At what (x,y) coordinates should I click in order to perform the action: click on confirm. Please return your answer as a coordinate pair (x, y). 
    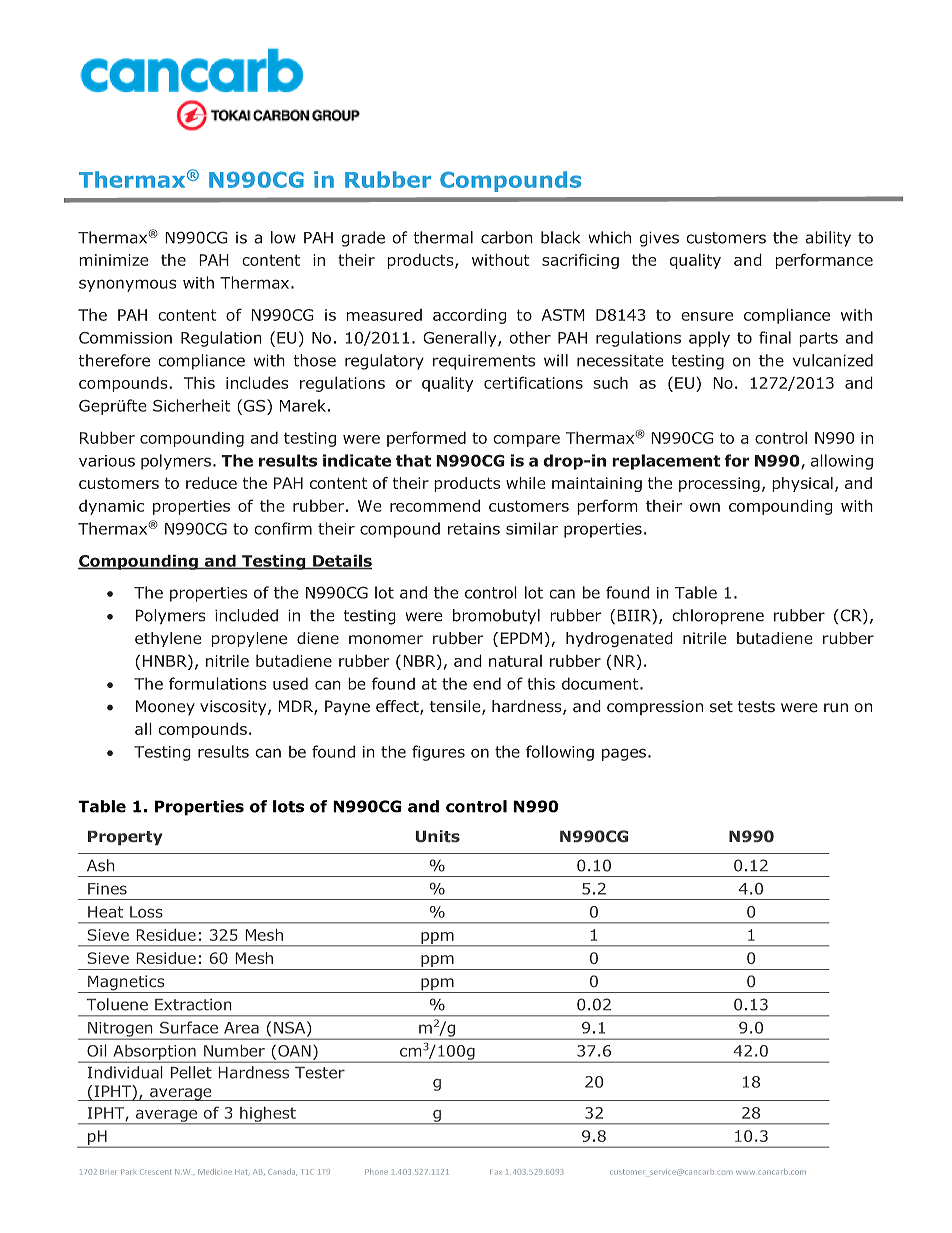
    Looking at the image, I should click on (283, 528).
